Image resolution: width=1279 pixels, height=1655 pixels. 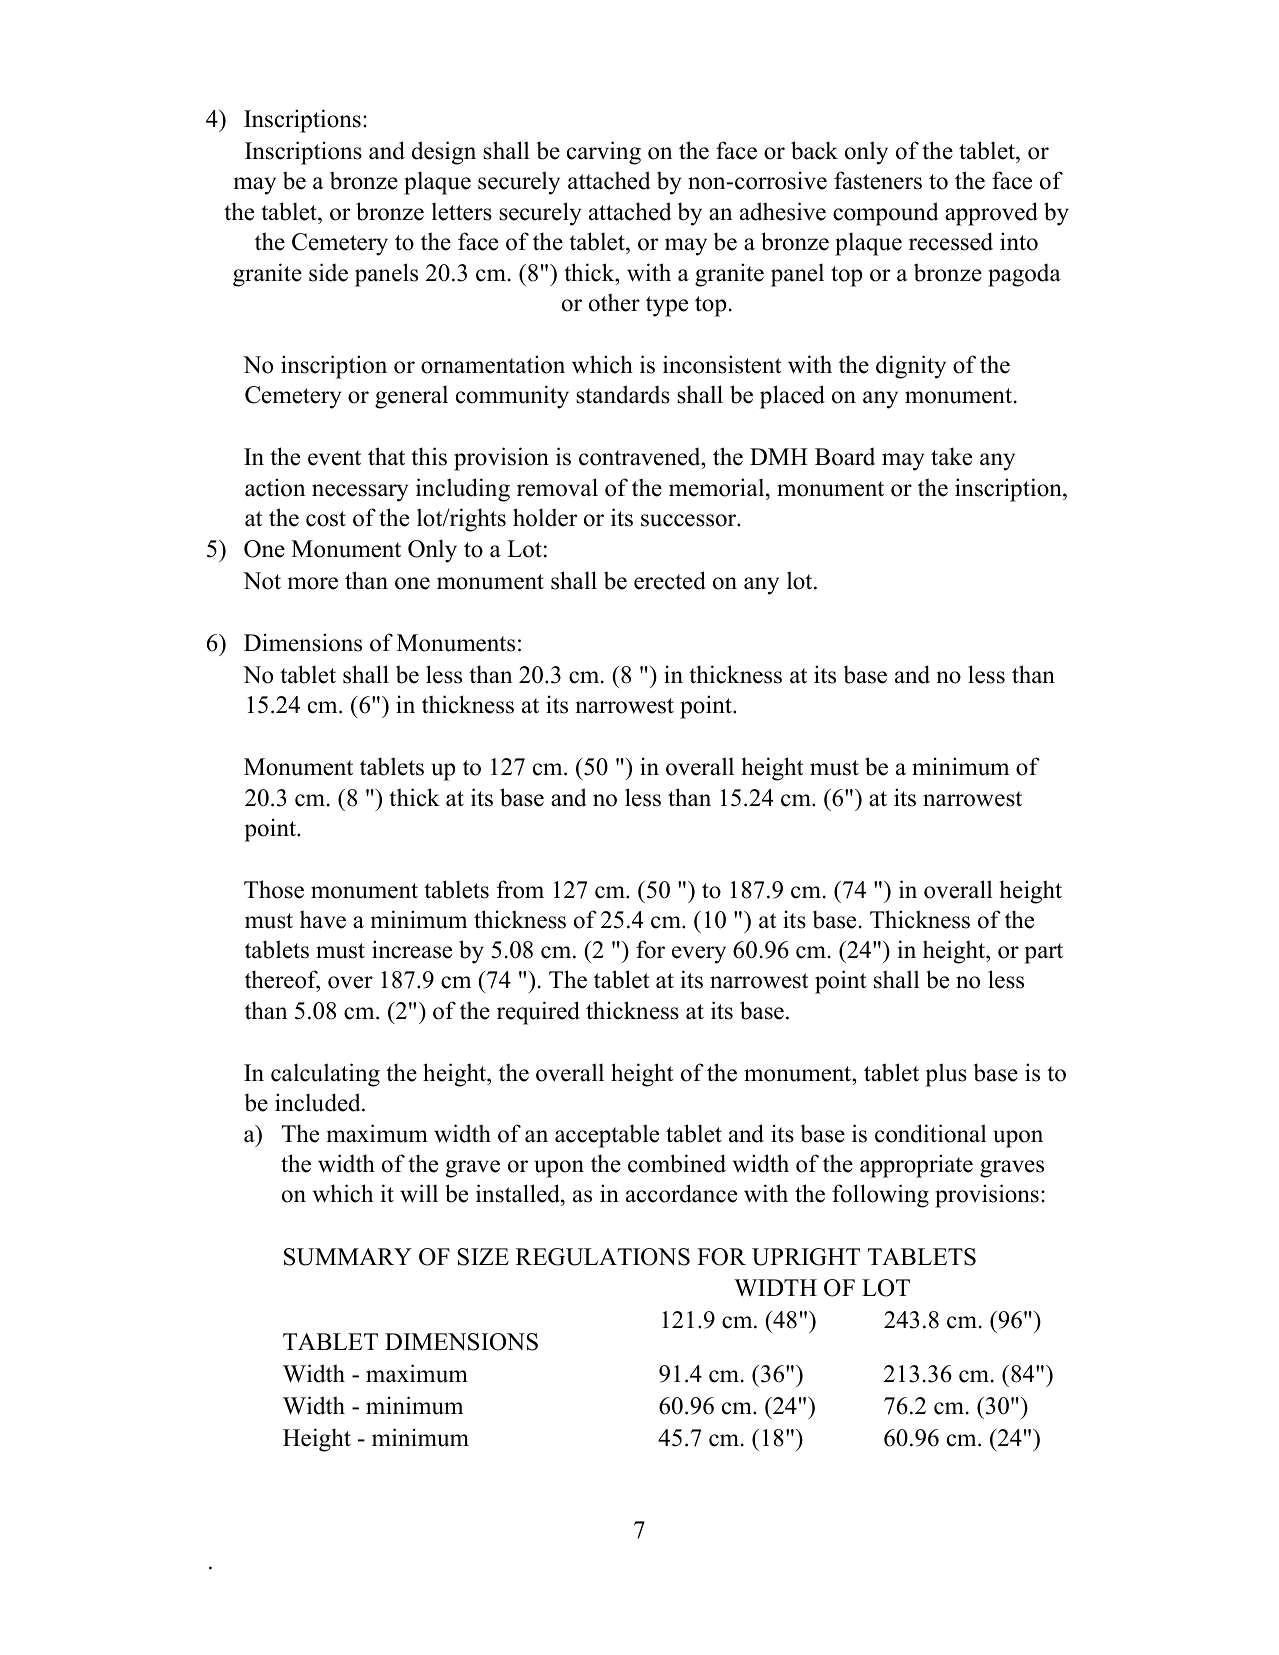 What do you see at coordinates (313, 583) in the page?
I see `more` at bounding box center [313, 583].
